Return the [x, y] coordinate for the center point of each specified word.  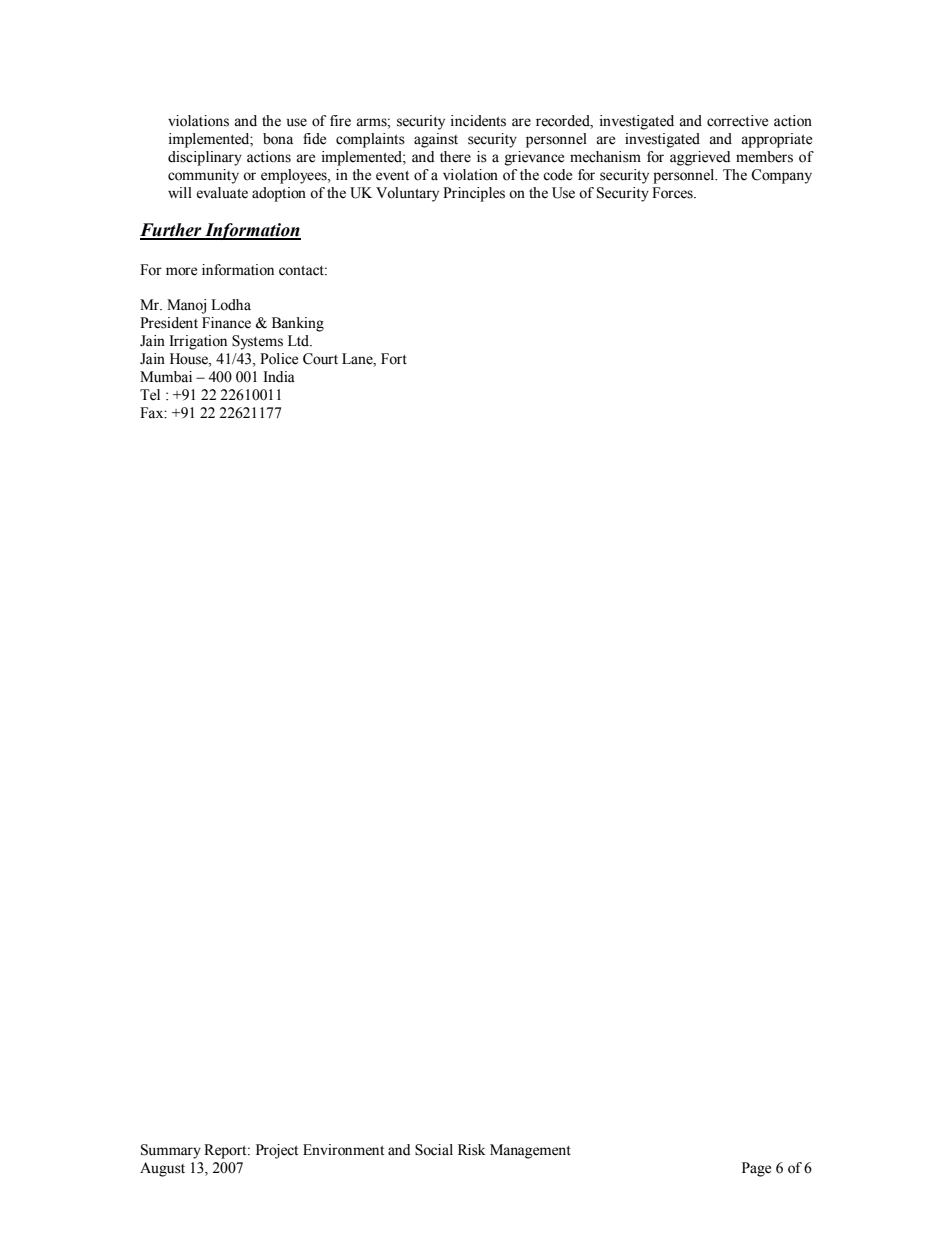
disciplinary [205, 158]
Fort [394, 359]
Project [277, 1151]
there [455, 157]
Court [320, 359]
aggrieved [700, 158]
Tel [150, 395]
